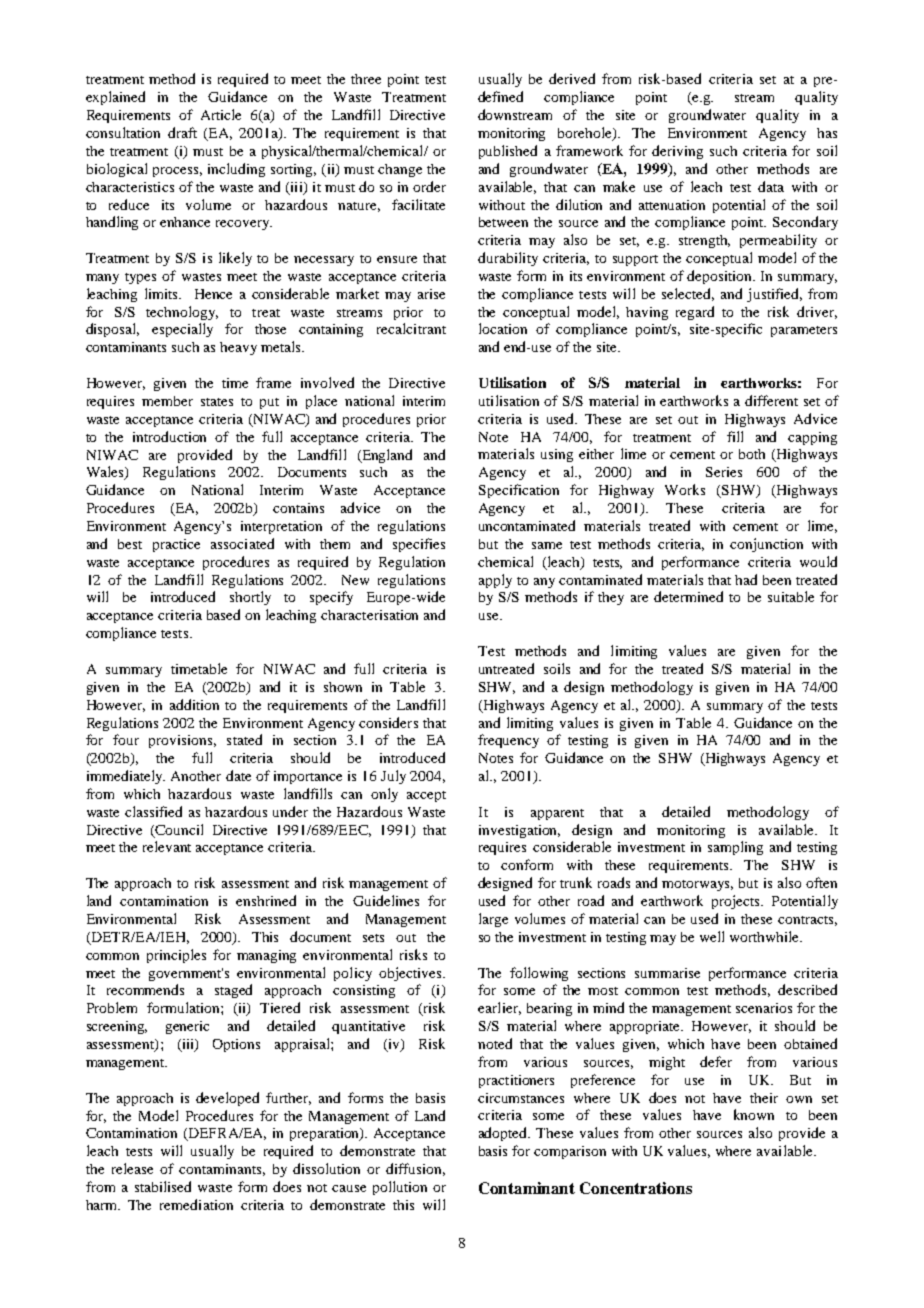 This screenshot has width=924, height=1308. I want to click on adopted, so click(504, 1134).
